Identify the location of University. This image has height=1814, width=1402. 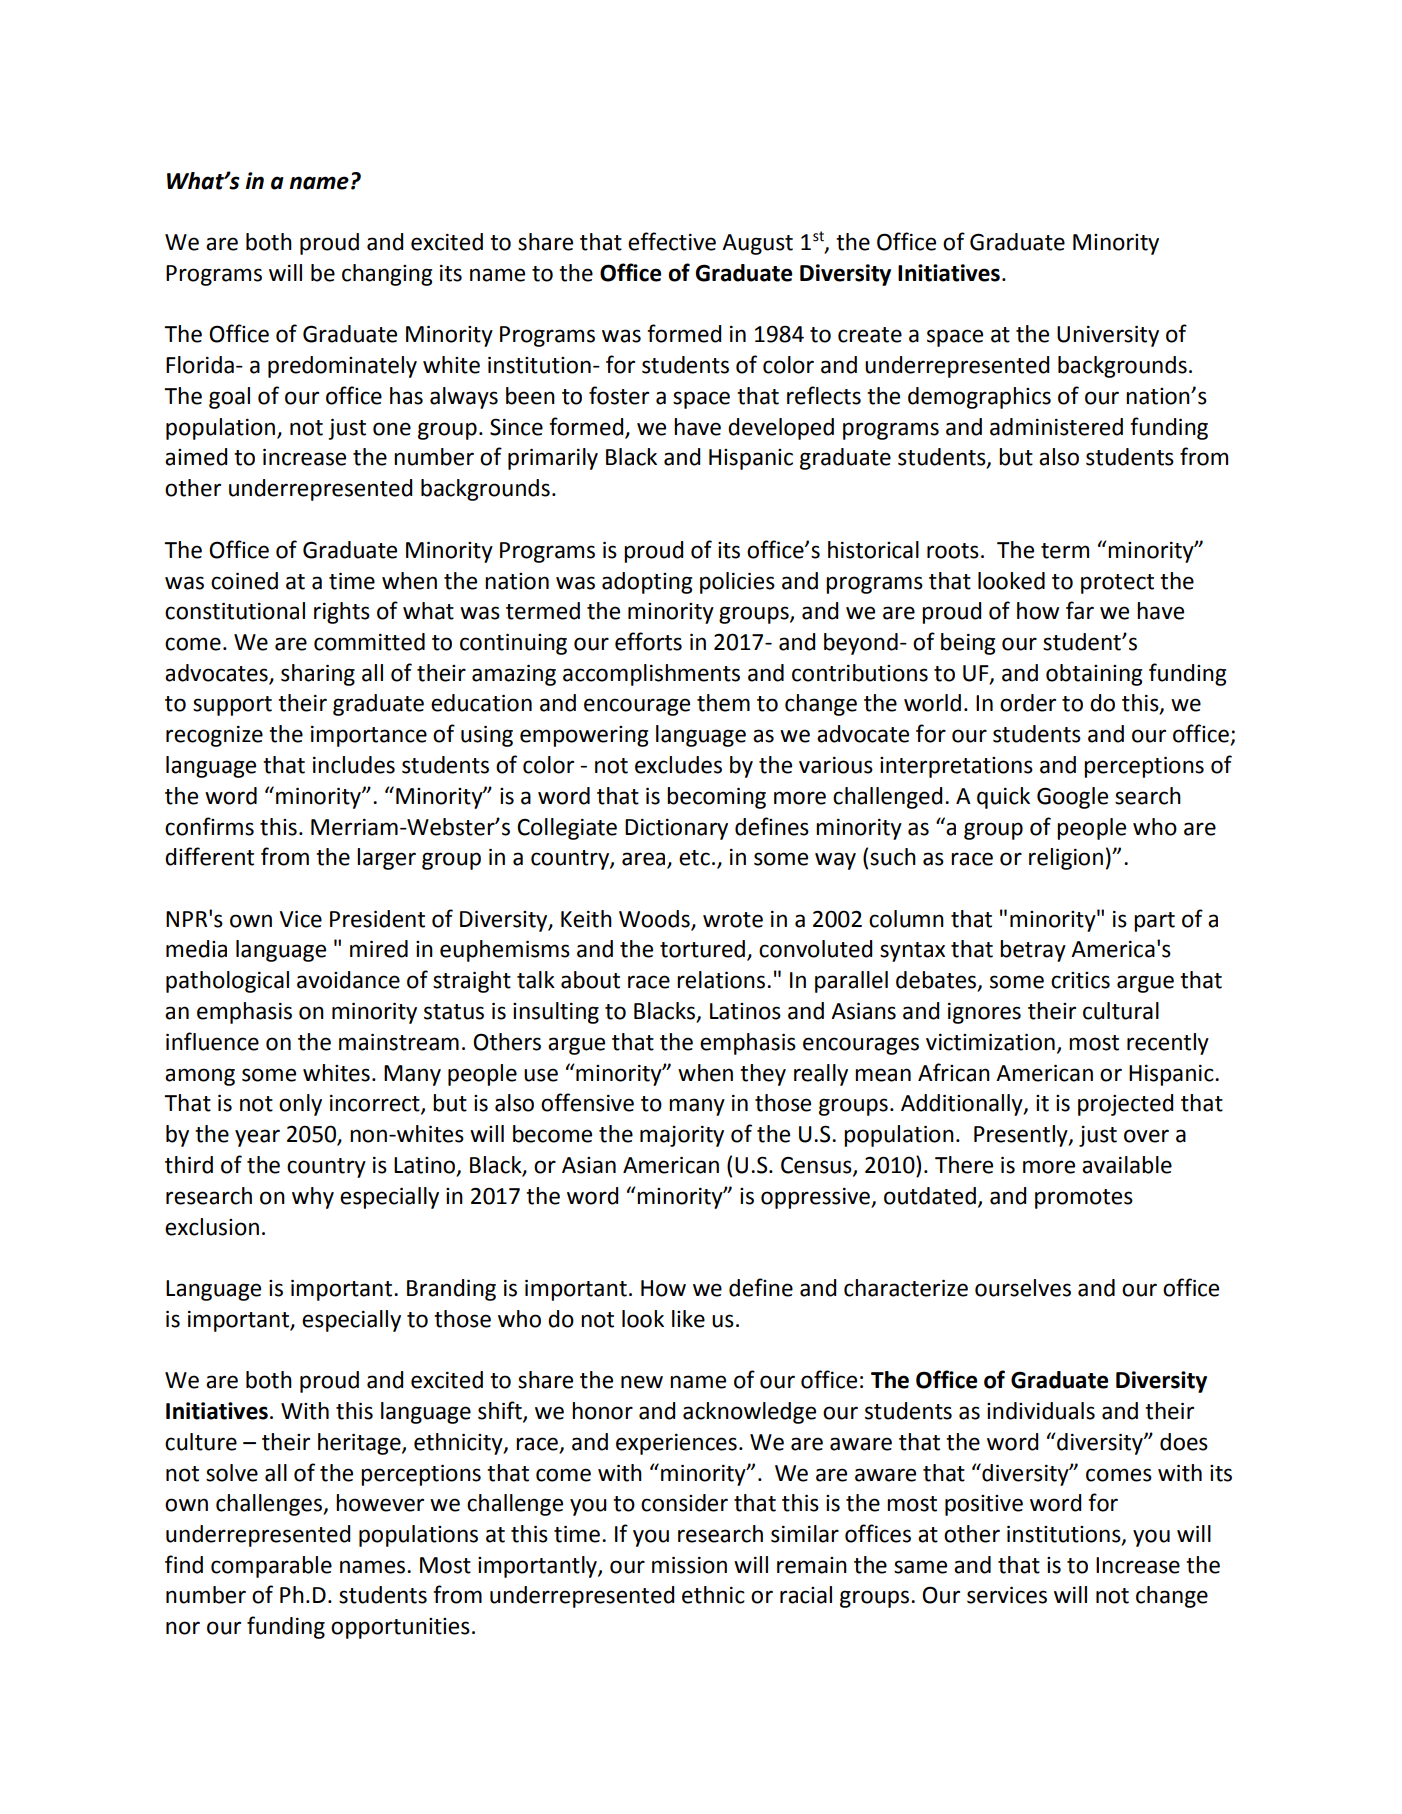
(1108, 336).
